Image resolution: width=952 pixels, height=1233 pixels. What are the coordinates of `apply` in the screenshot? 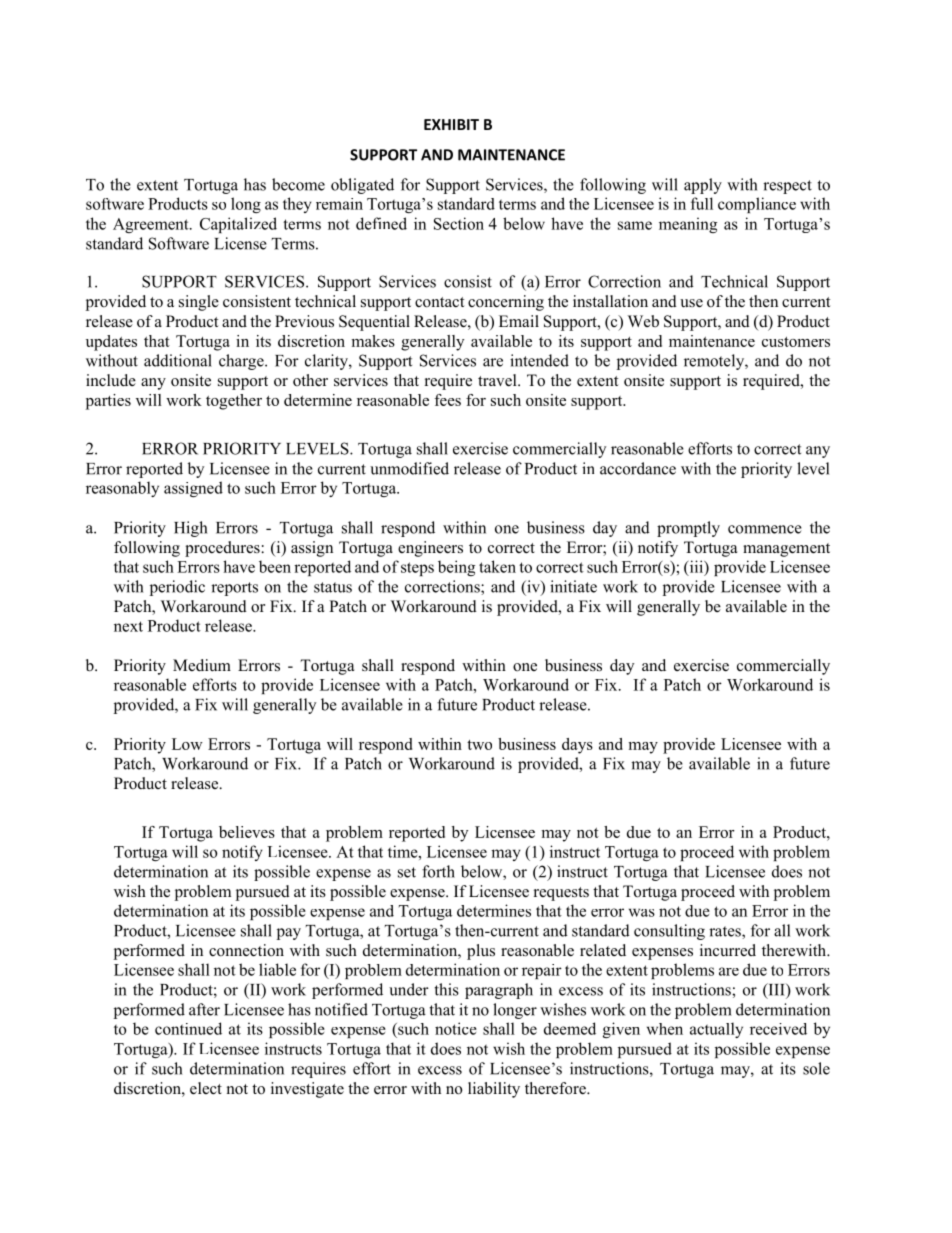 It's located at (703, 186).
